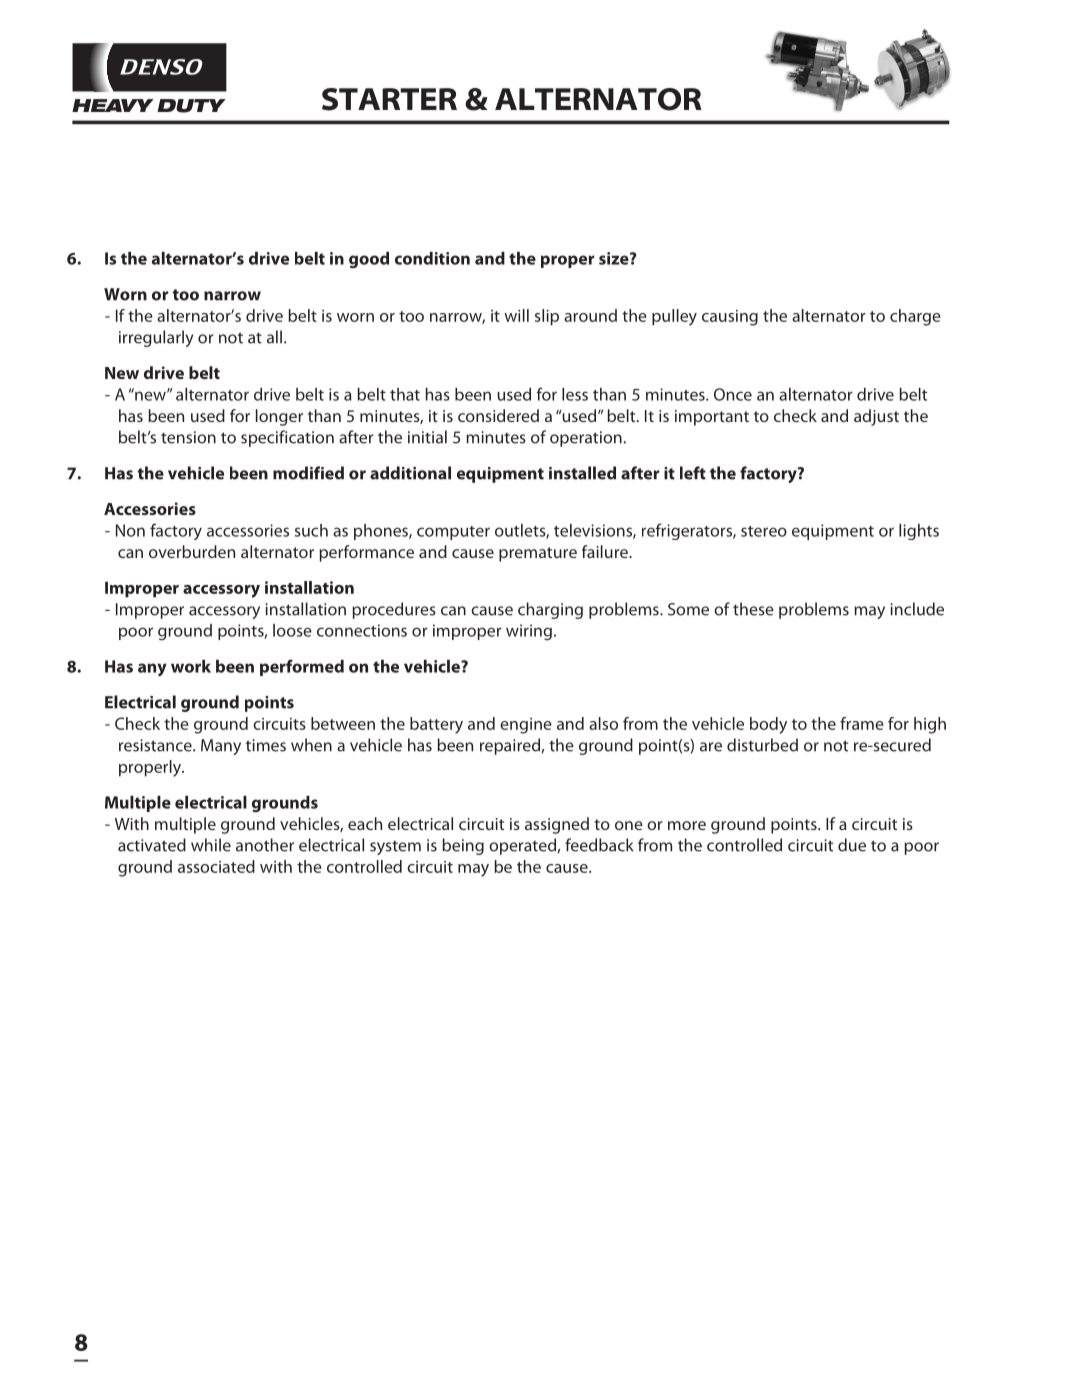 This screenshot has width=1078, height=1399. What do you see at coordinates (432, 258) in the screenshot?
I see `condition` at bounding box center [432, 258].
